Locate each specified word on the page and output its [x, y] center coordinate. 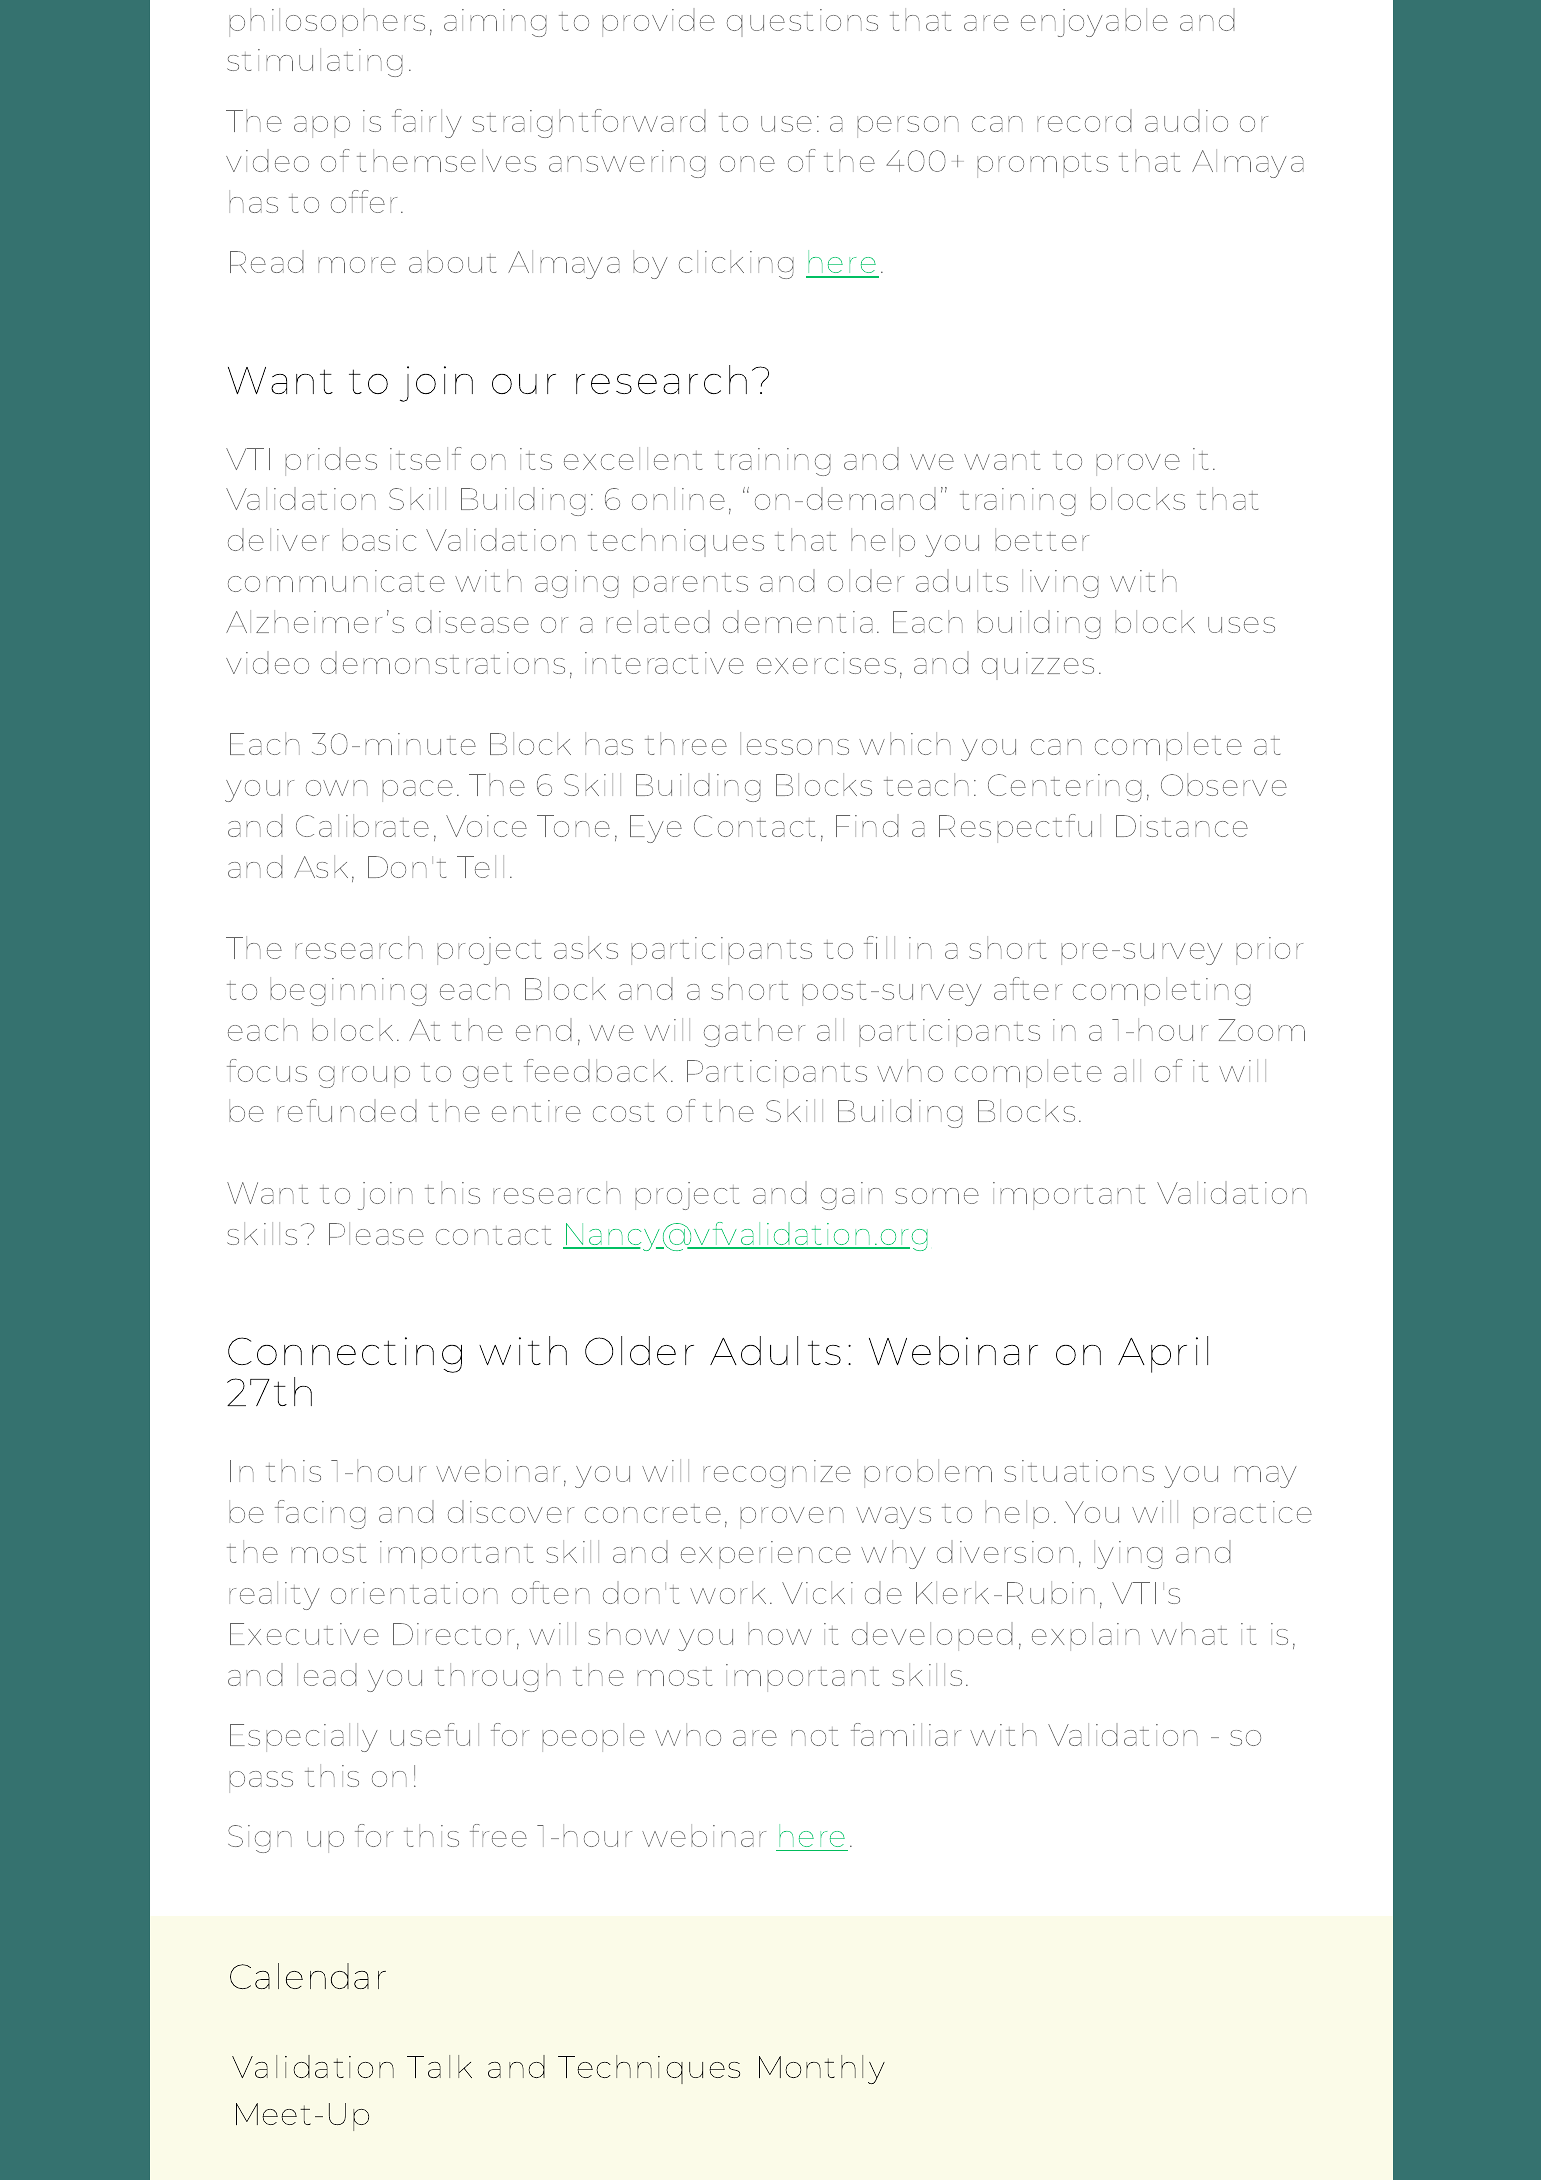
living [1060, 583]
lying [1128, 1554]
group [364, 1077]
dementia [798, 621]
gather [754, 1032]
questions [802, 23]
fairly [427, 123]
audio [1186, 120]
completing [1162, 991]
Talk [439, 2066]
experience [766, 1555]
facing [320, 1514]
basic [379, 539]
